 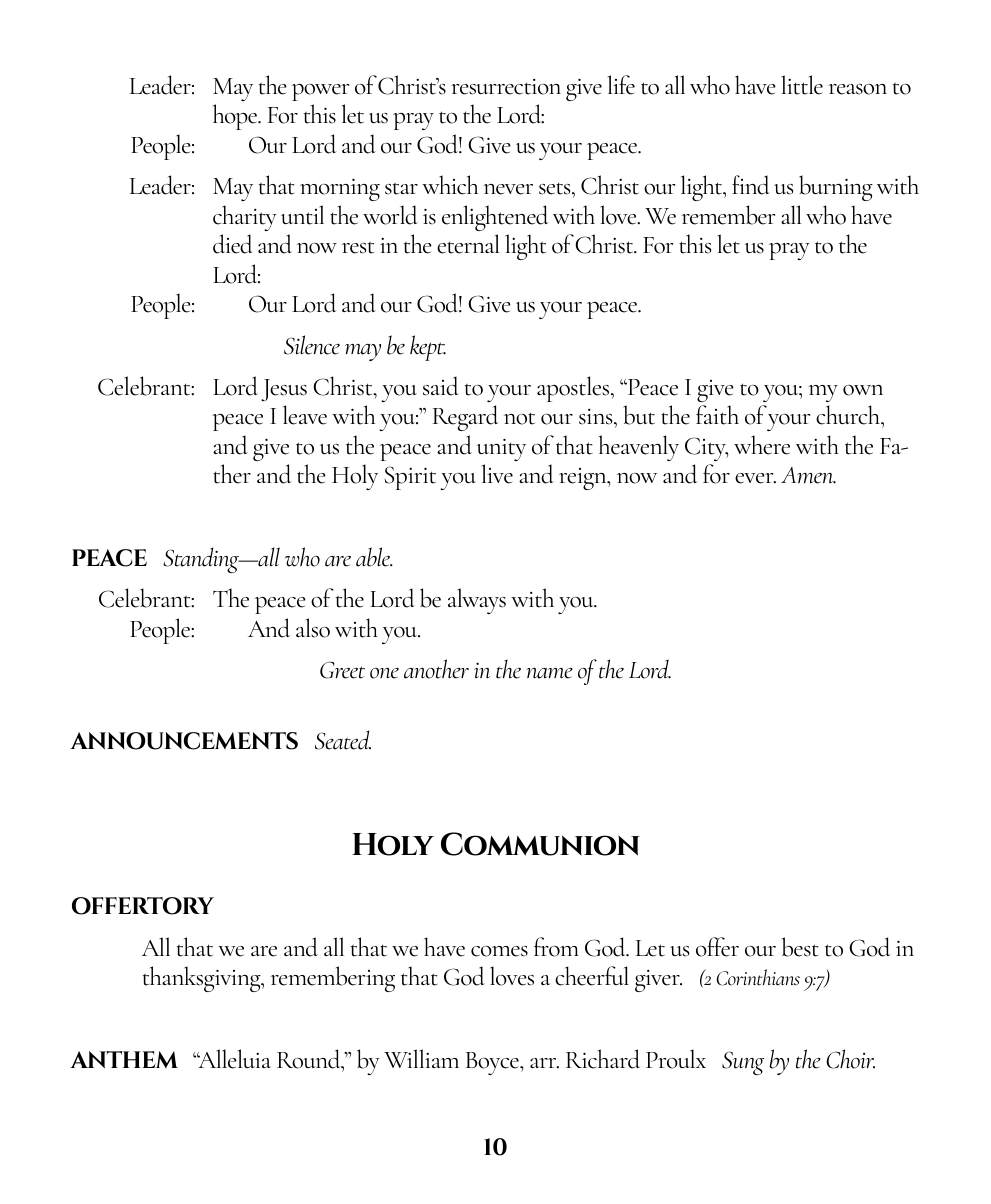 What do you see at coordinates (802, 85) in the screenshot?
I see `little` at bounding box center [802, 85].
